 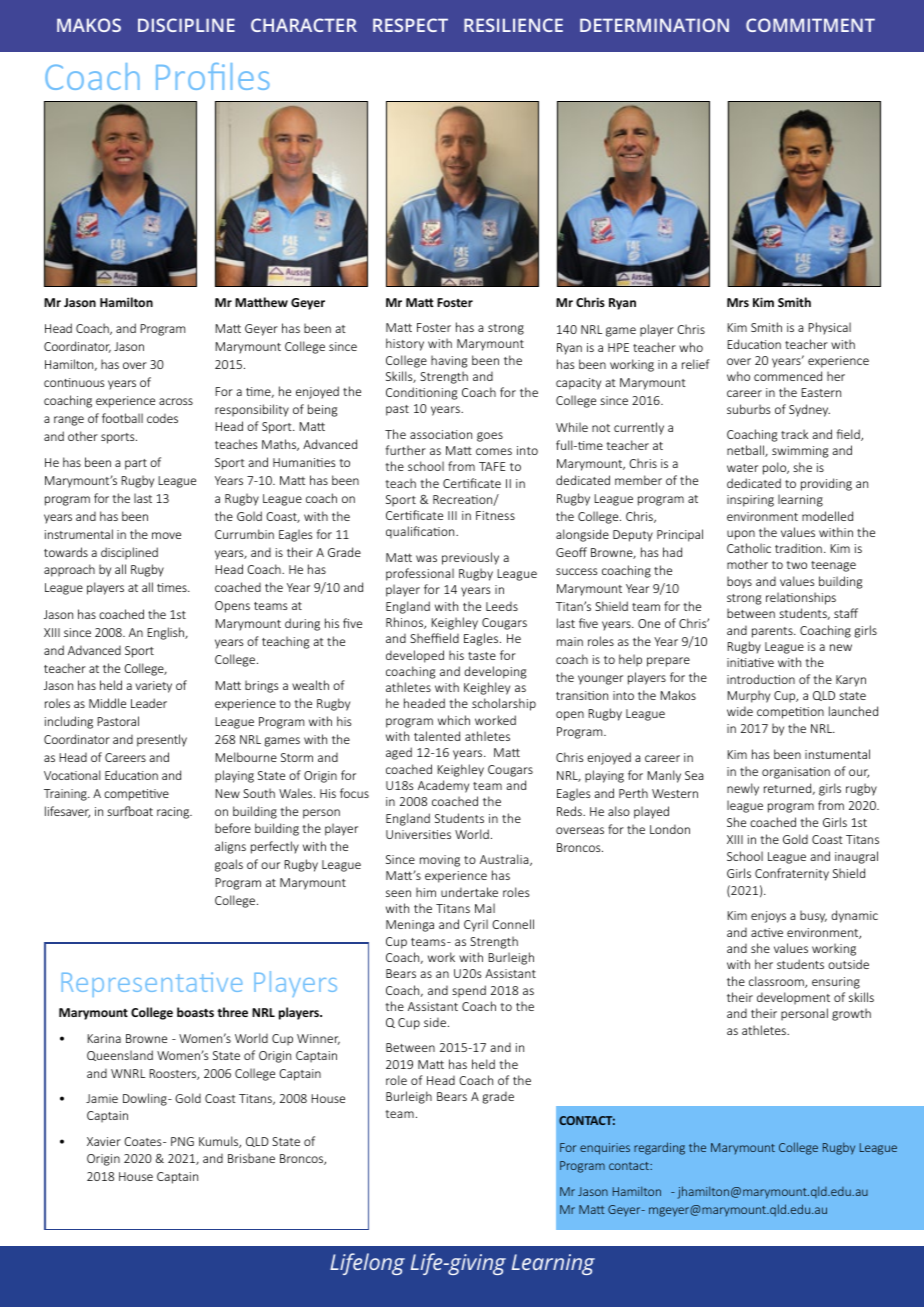 What do you see at coordinates (144, 1141) in the screenshot?
I see `Coates` at bounding box center [144, 1141].
